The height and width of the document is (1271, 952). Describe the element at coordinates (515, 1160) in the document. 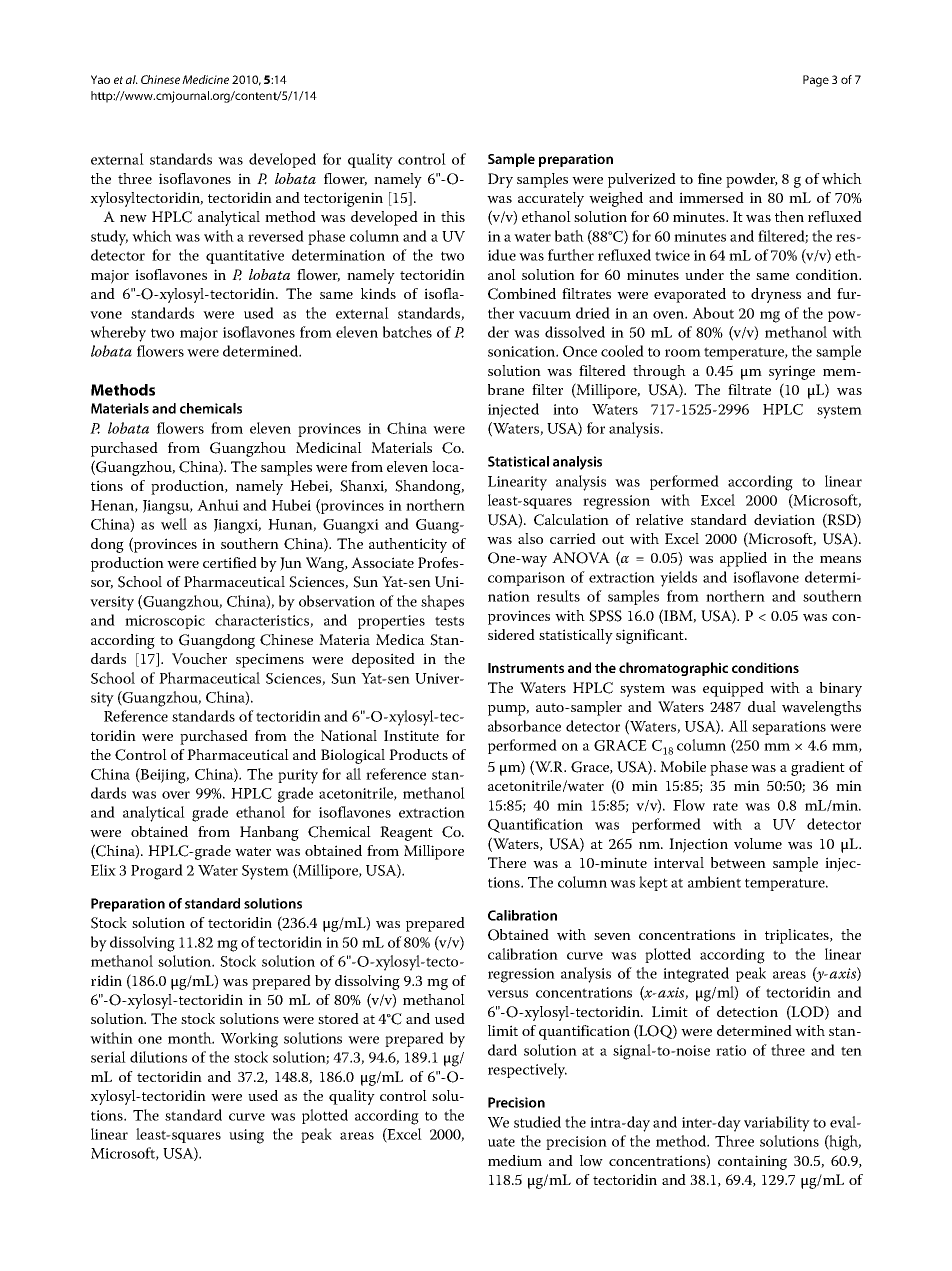

I see `medium` at that location.
